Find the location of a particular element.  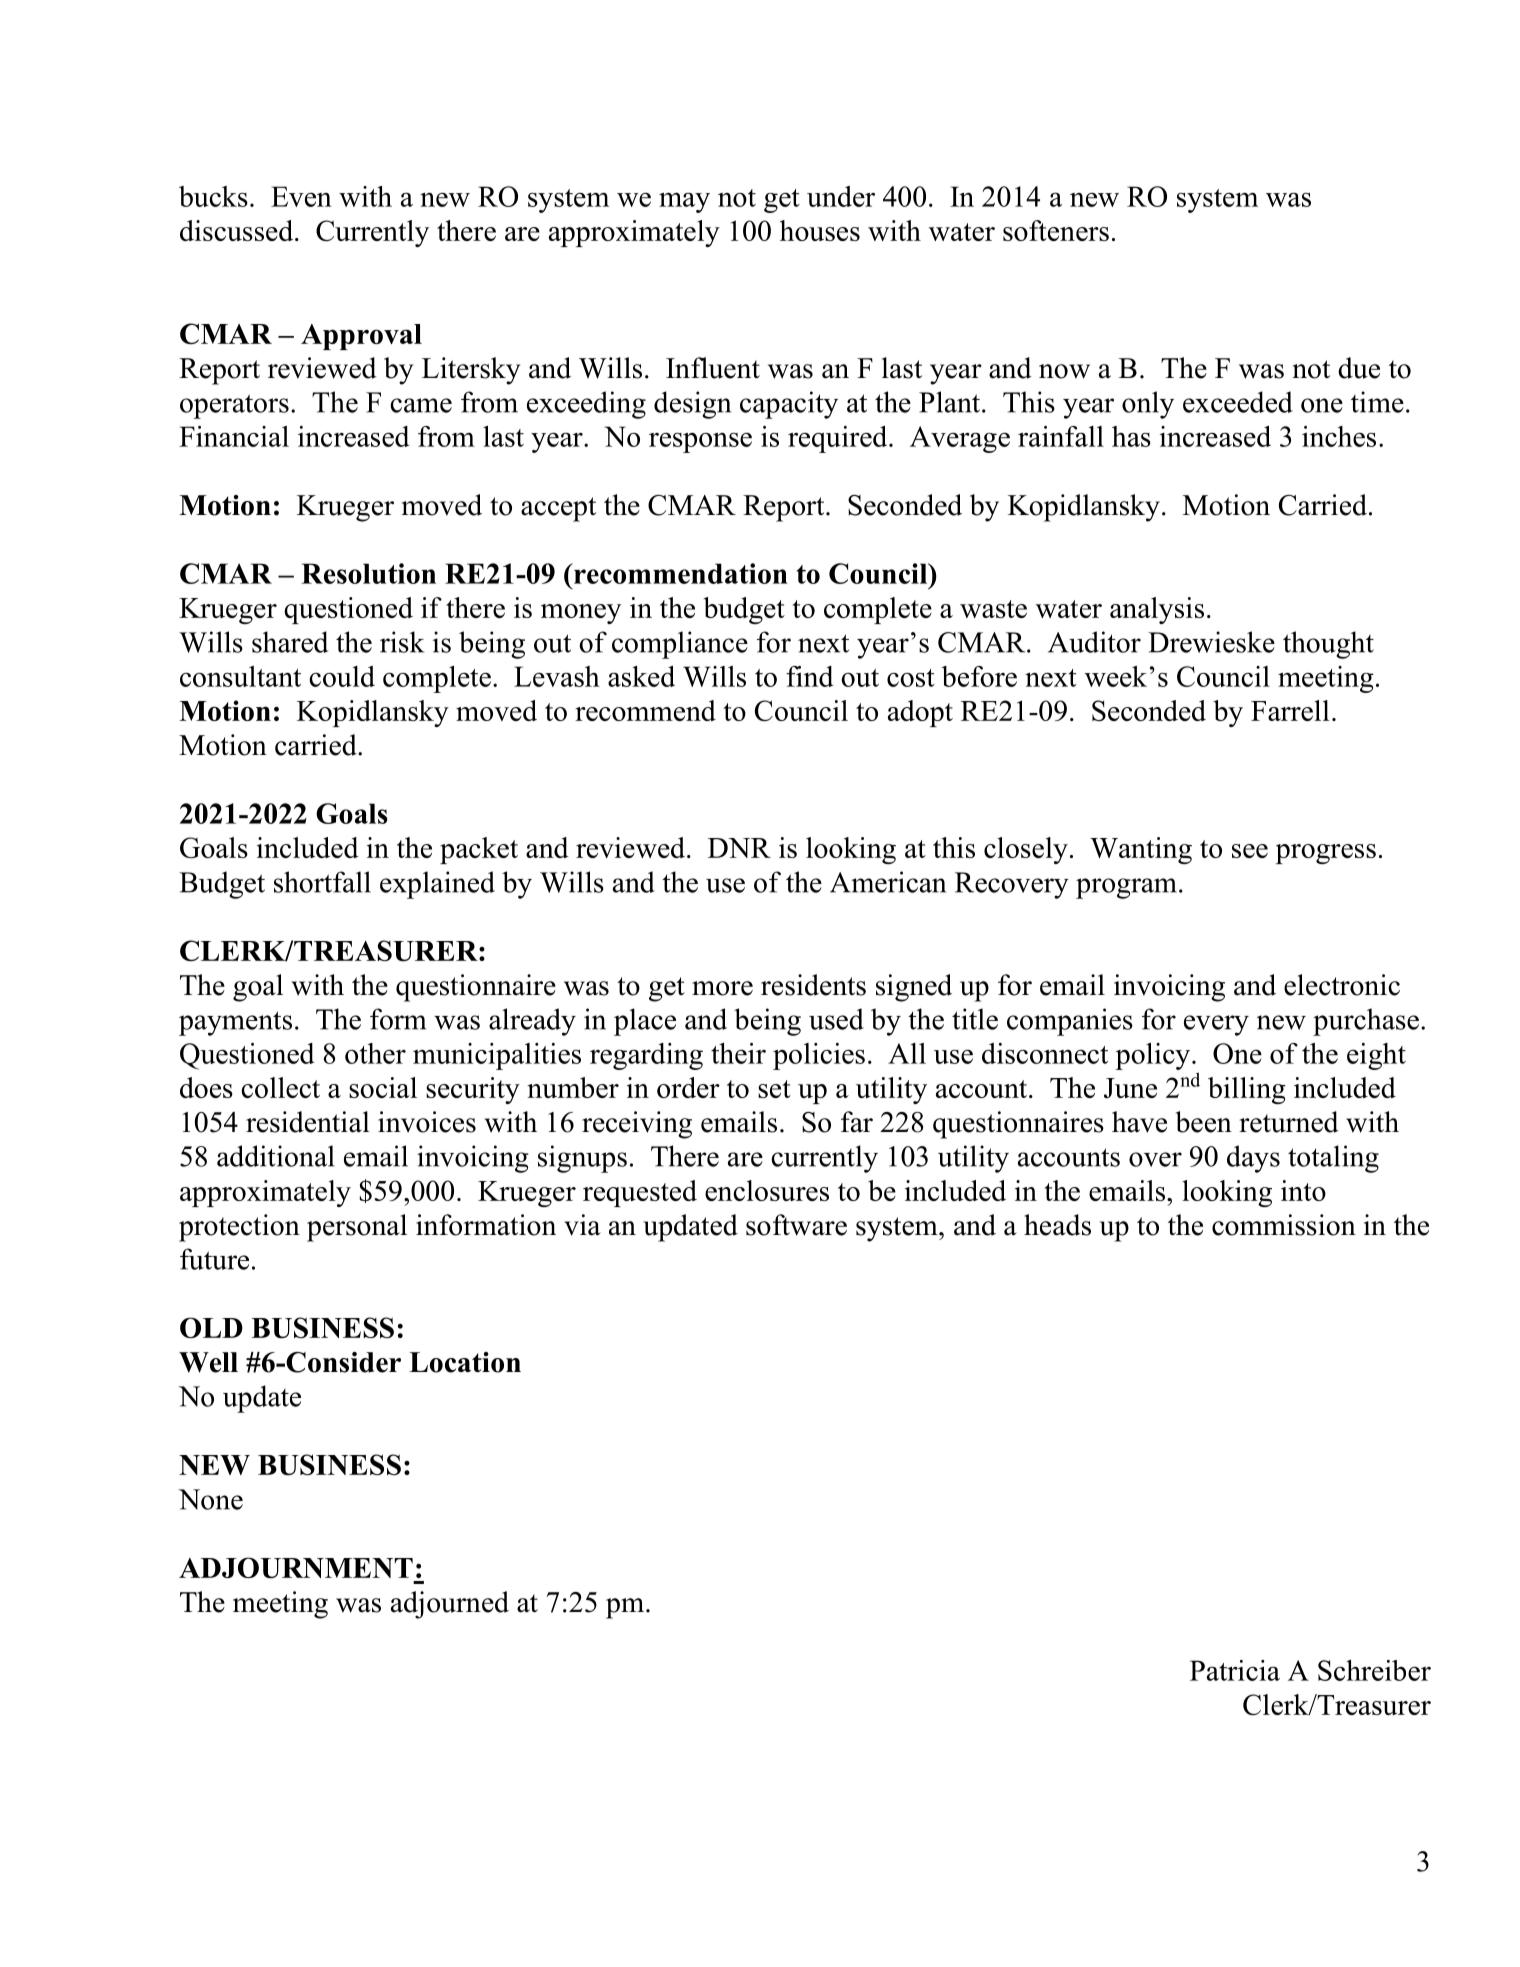

shortfall is located at coordinates (322, 882).
